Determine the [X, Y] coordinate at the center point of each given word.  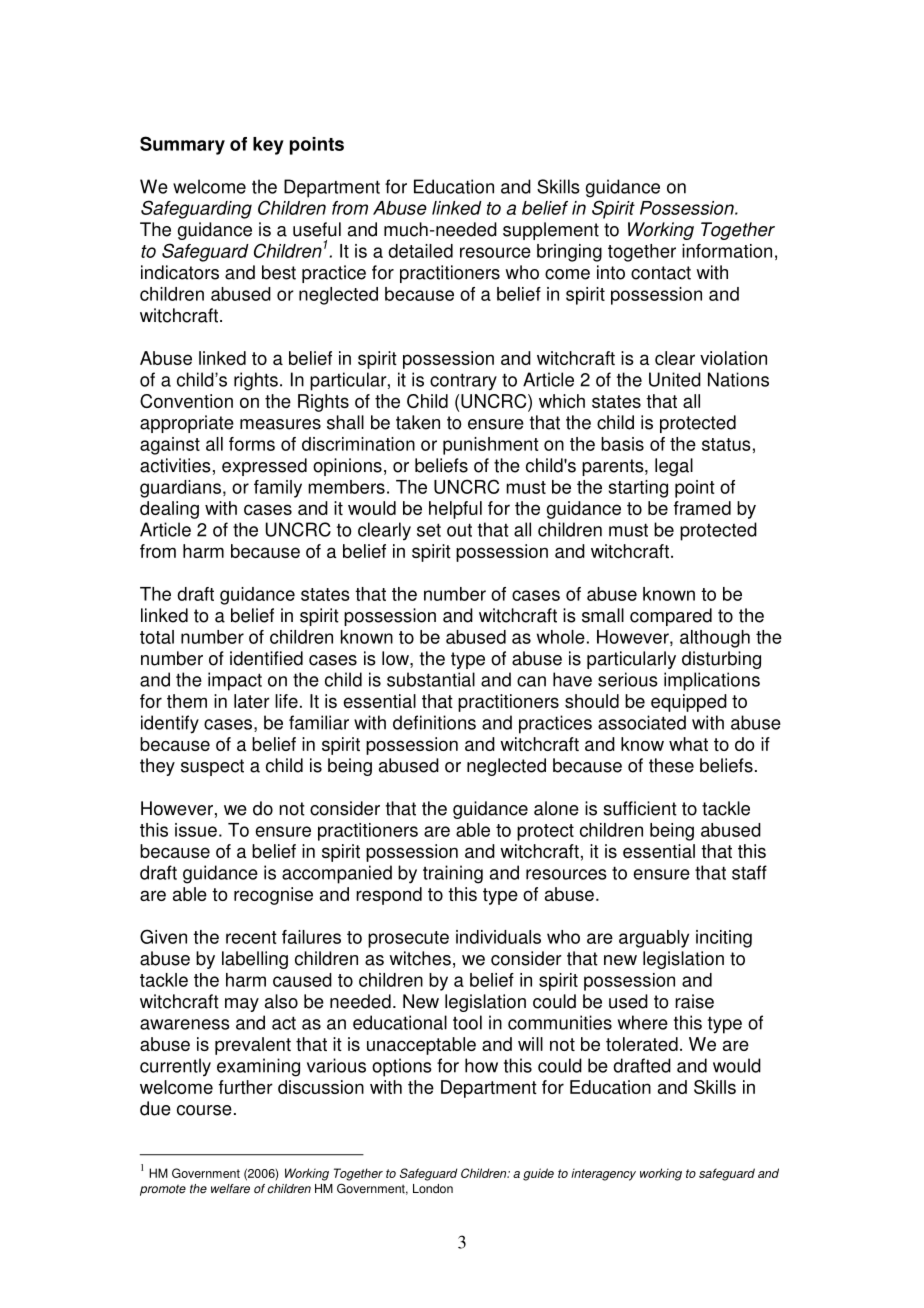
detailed [420, 251]
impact [235, 681]
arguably [654, 939]
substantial [431, 679]
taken [418, 422]
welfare [230, 1189]
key [268, 146]
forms [252, 444]
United [675, 379]
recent [251, 937]
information [727, 251]
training [453, 874]
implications [712, 681]
